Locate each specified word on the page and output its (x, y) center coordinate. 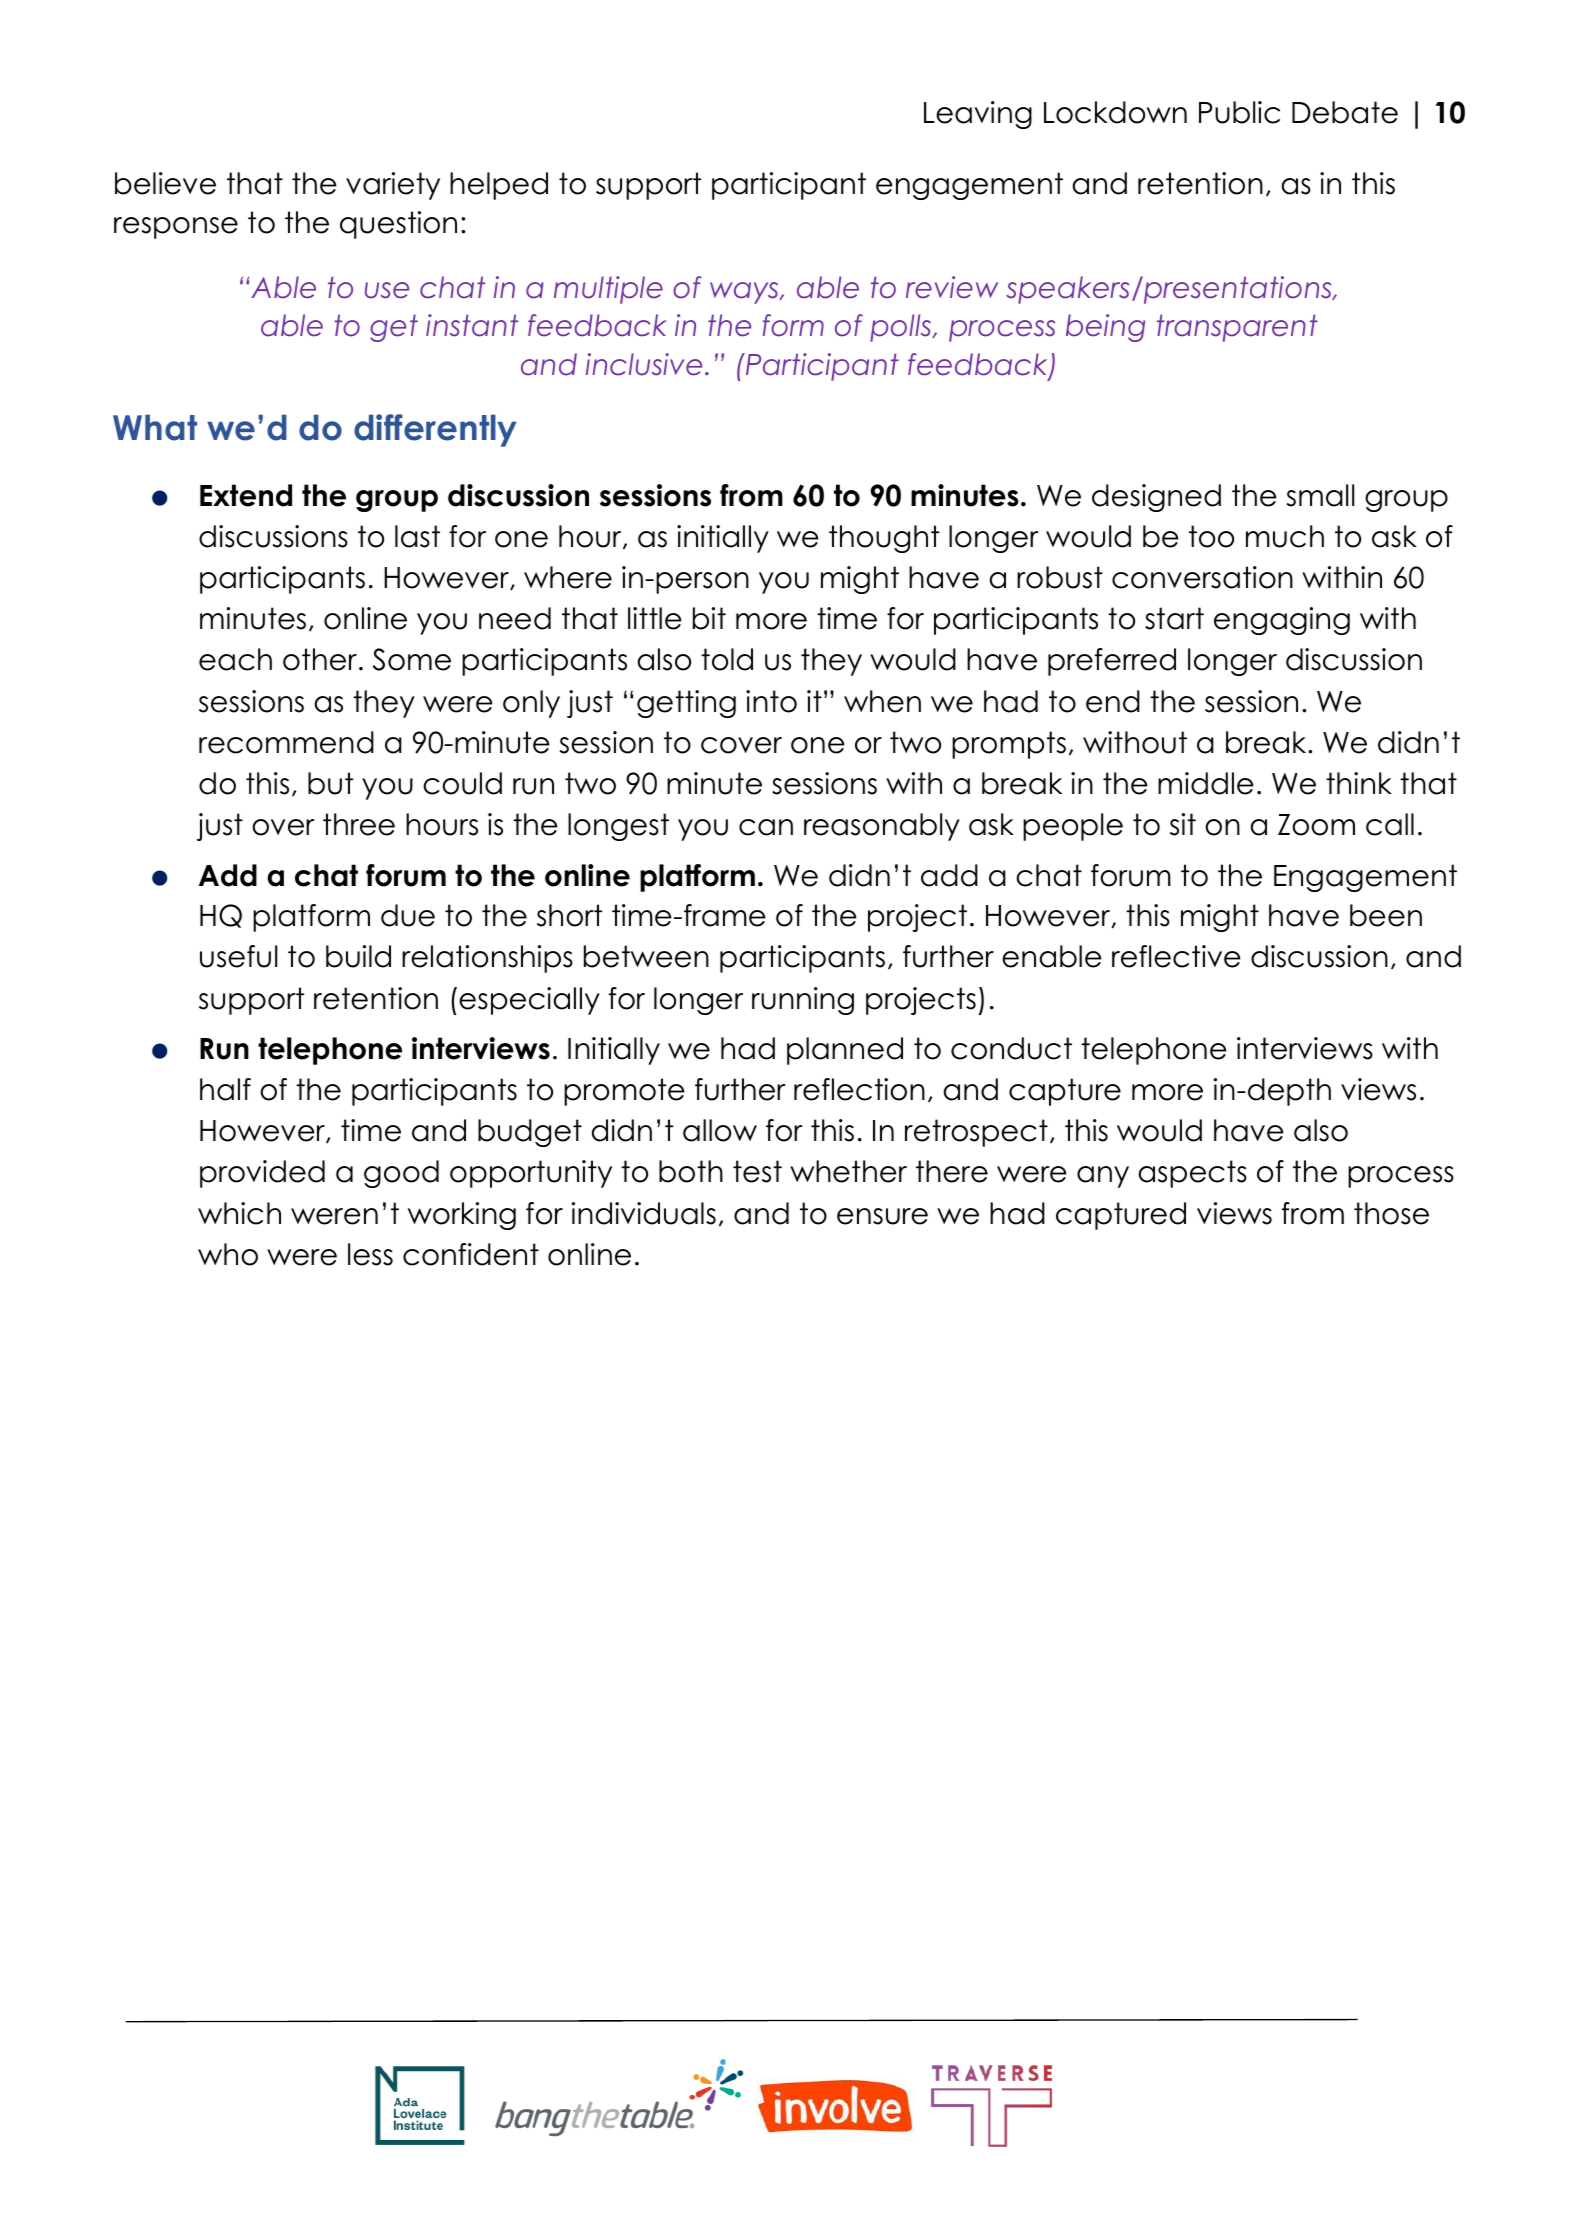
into (771, 701)
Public (1239, 112)
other (320, 659)
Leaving (978, 115)
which (239, 1213)
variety (393, 186)
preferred (1112, 662)
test (757, 1171)
